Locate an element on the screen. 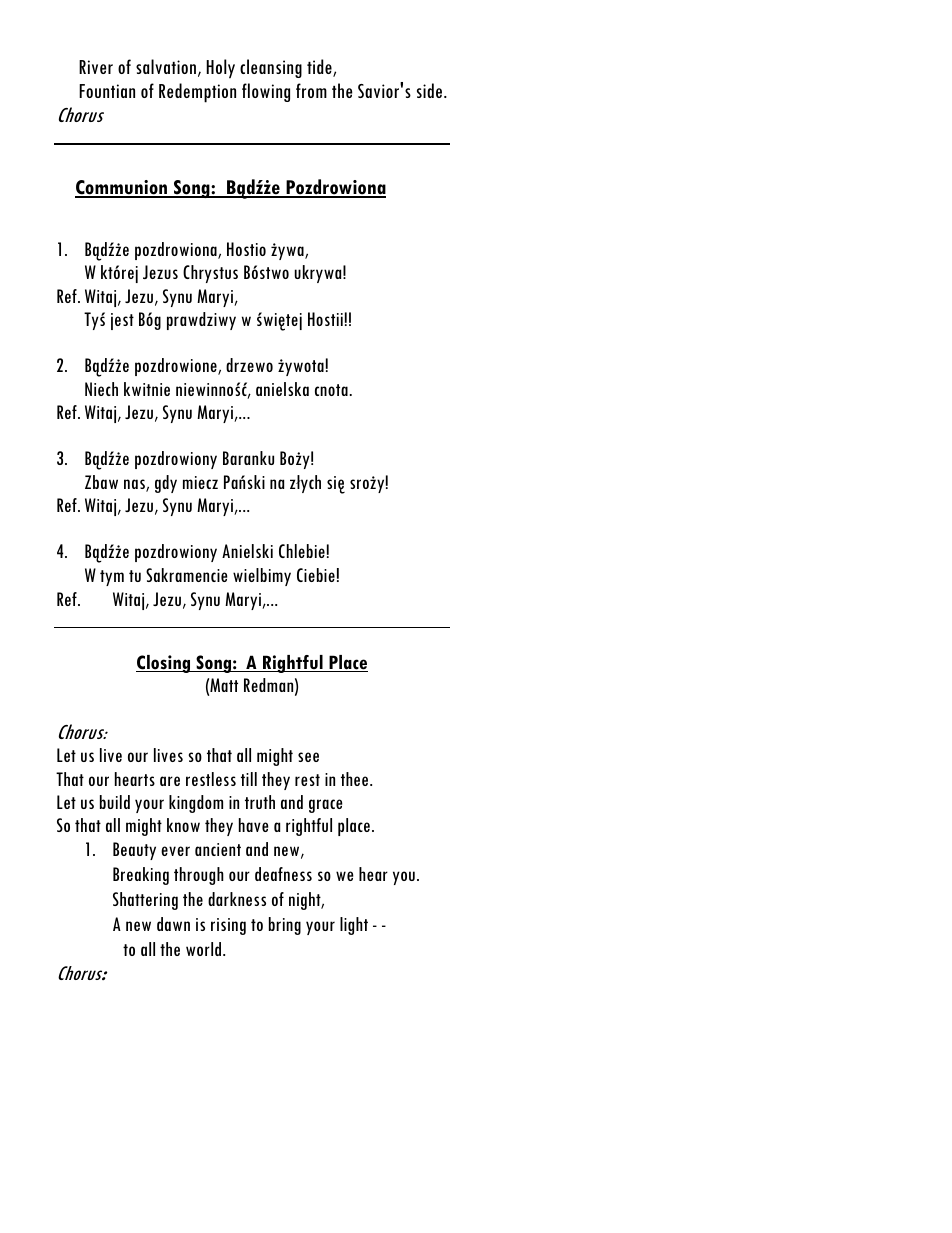 The height and width of the screenshot is (1233, 952). side is located at coordinates (431, 90).
